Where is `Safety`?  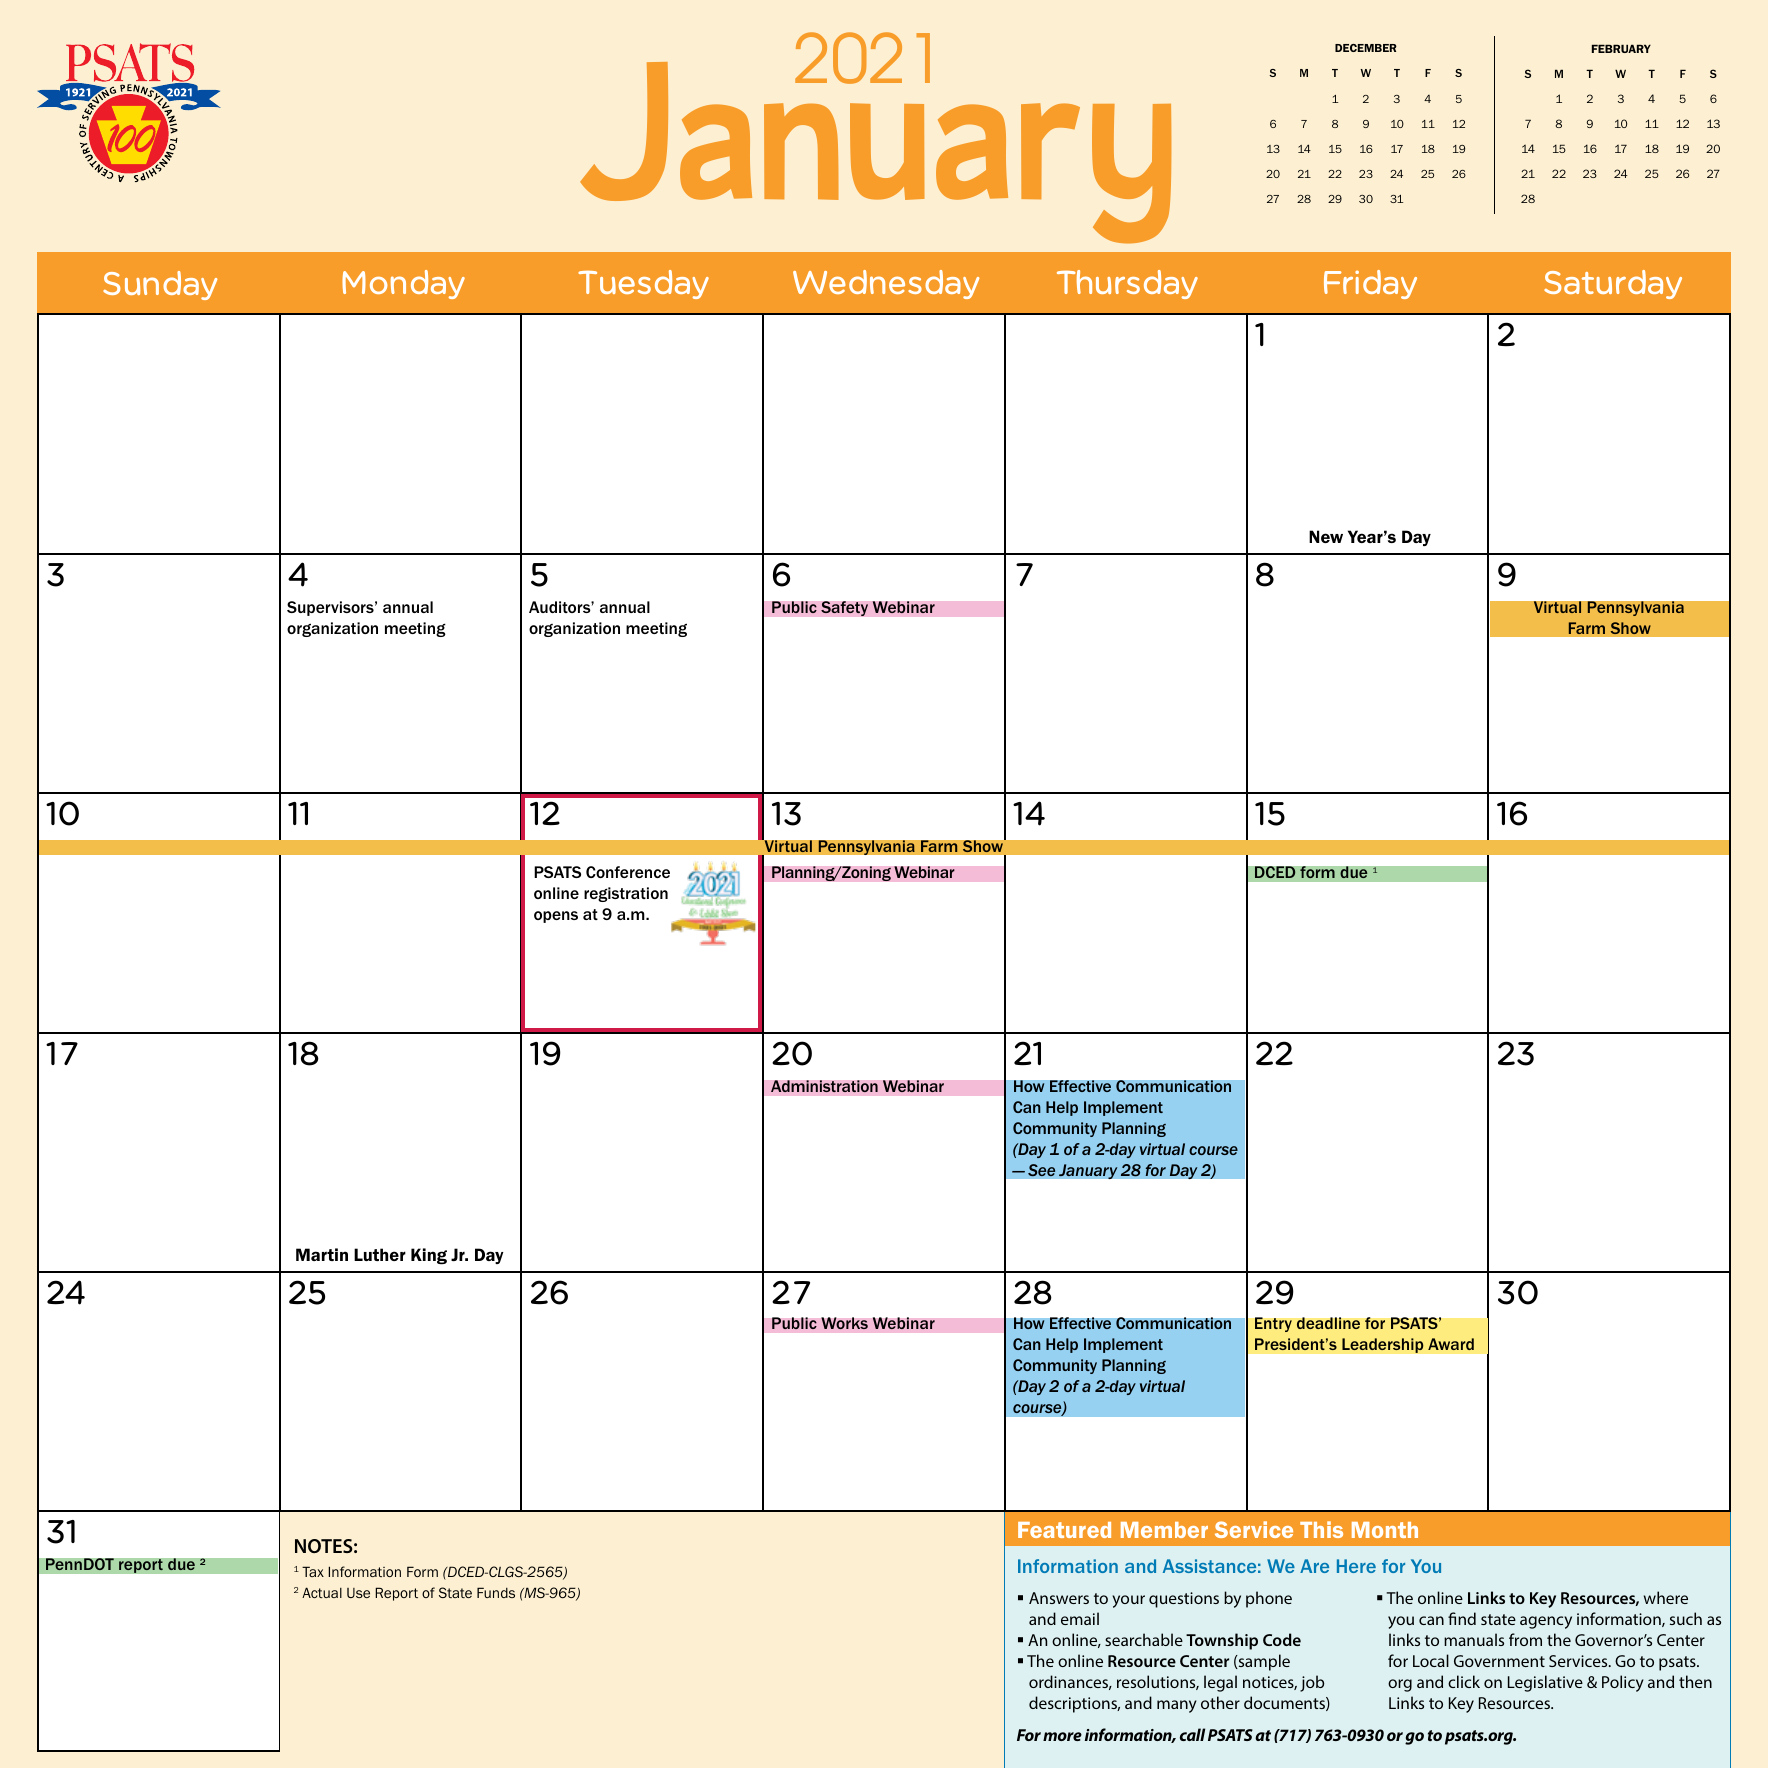 Safety is located at coordinates (844, 609).
